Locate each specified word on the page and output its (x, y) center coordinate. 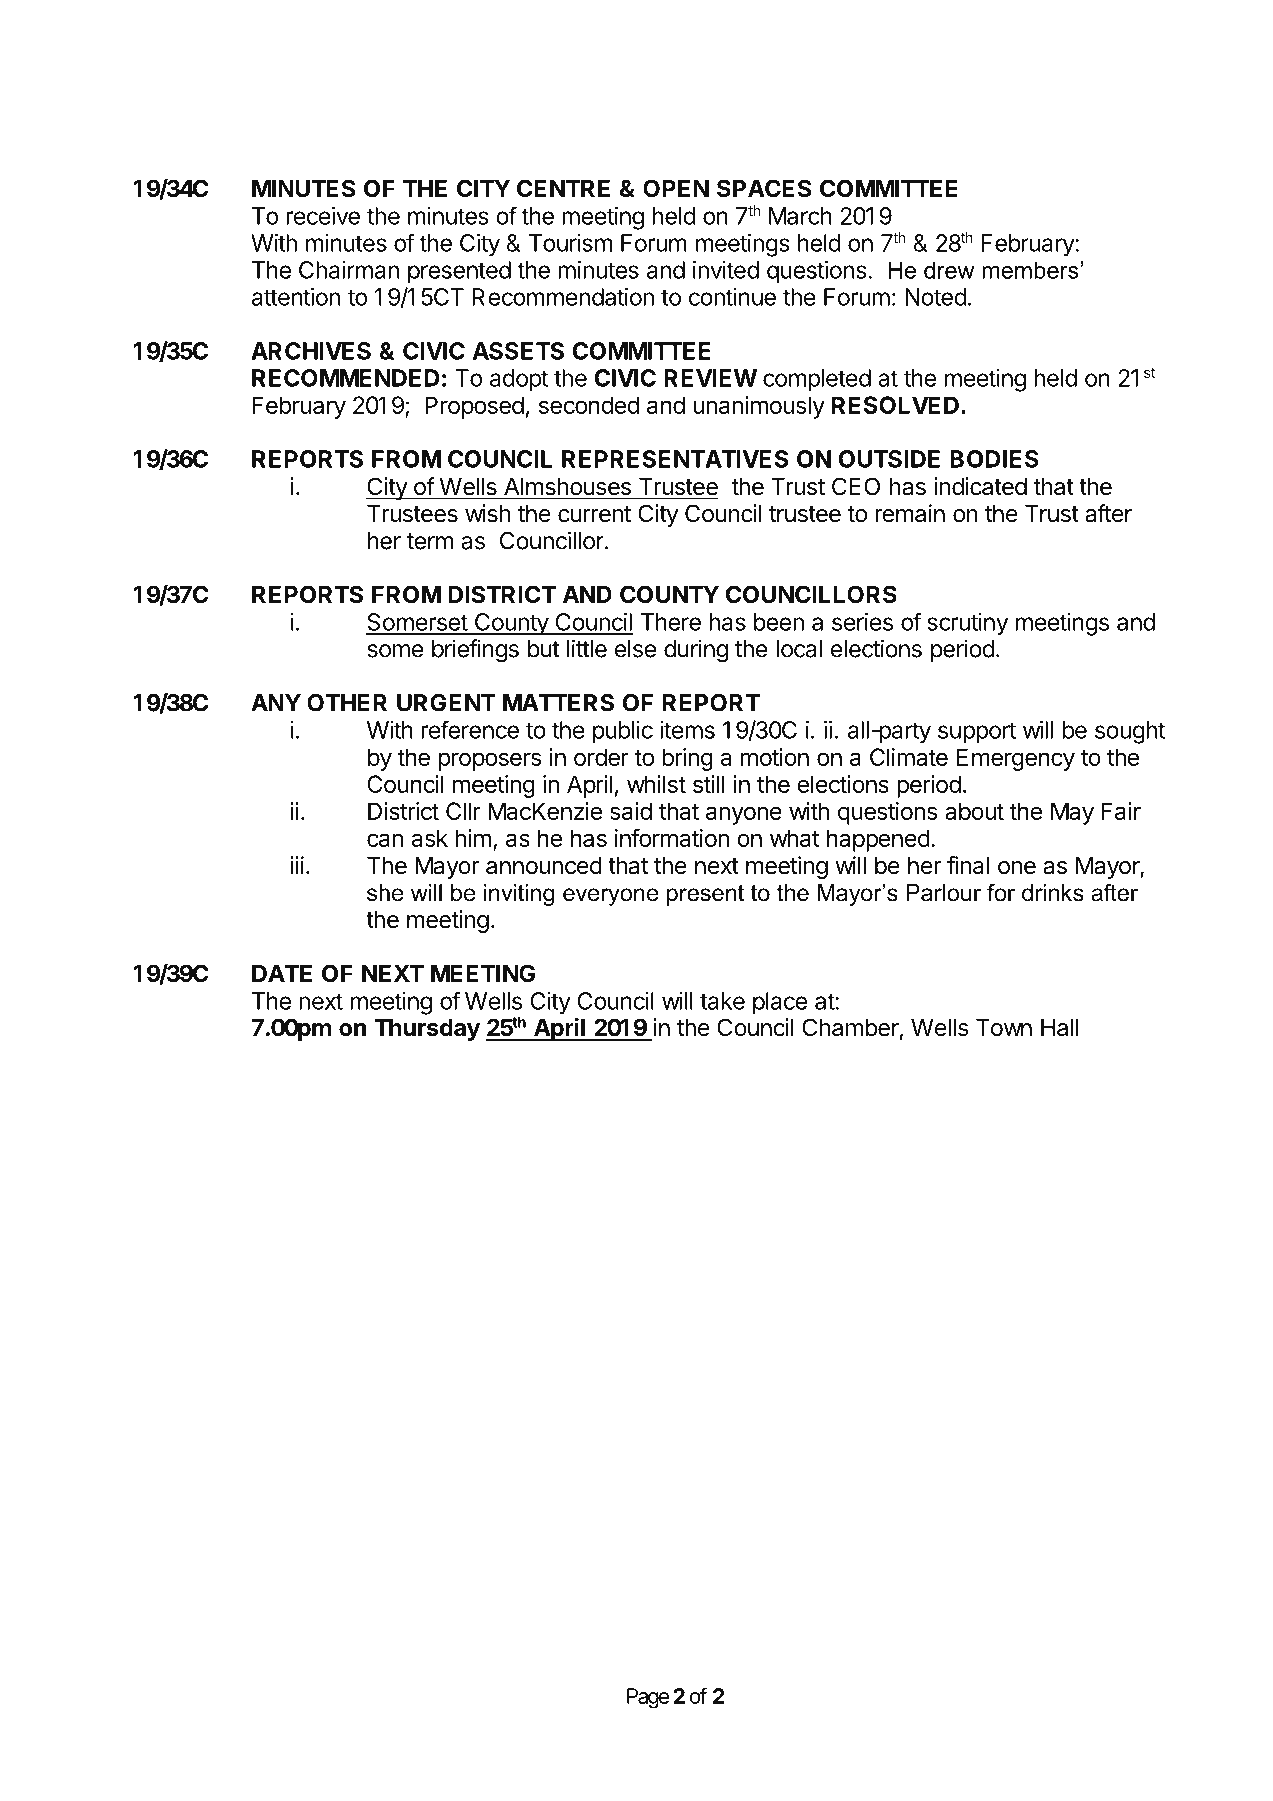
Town (1004, 1028)
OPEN (676, 188)
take (722, 1001)
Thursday (427, 1030)
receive (323, 216)
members (1031, 270)
